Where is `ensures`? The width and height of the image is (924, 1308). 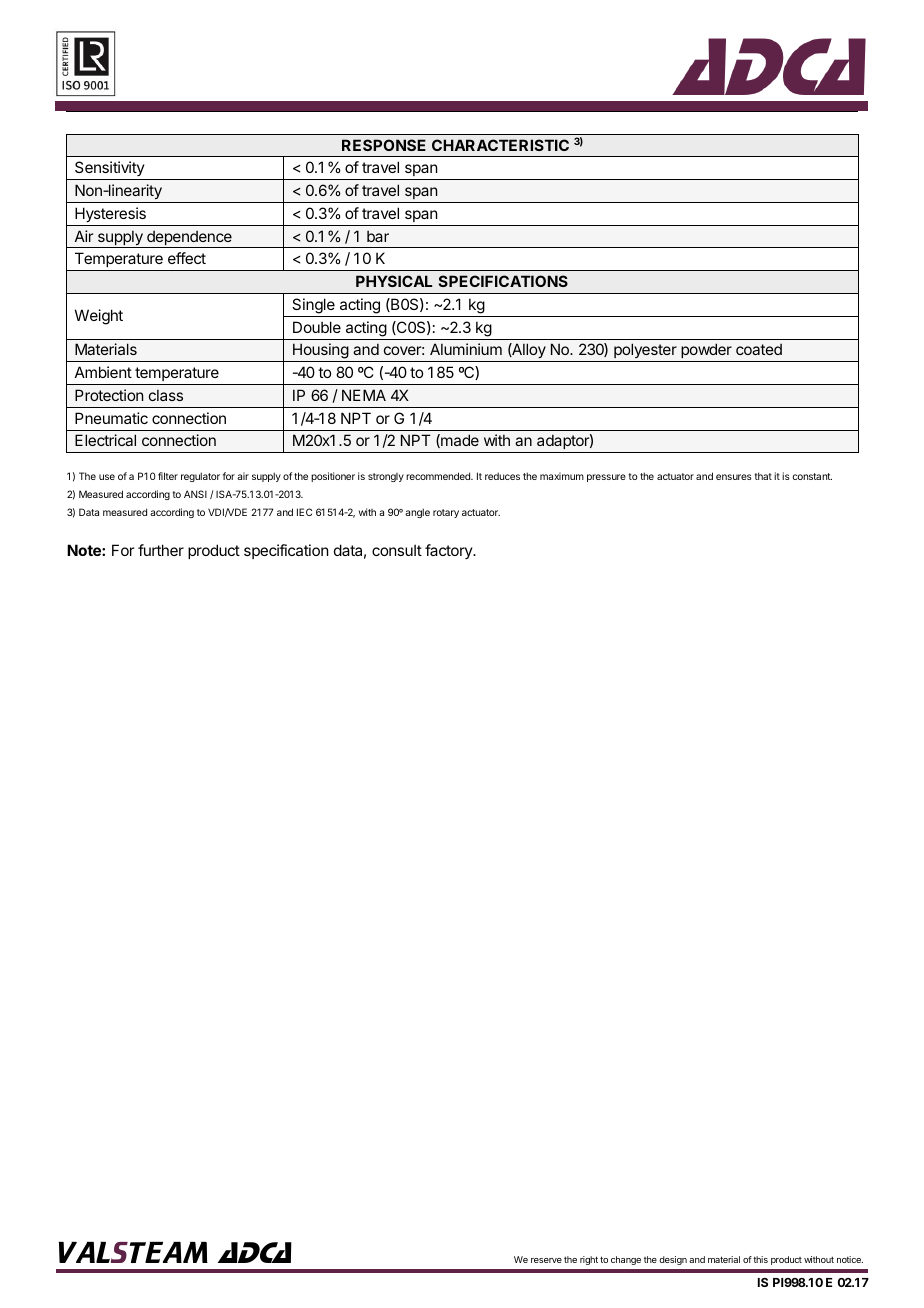 ensures is located at coordinates (734, 477).
